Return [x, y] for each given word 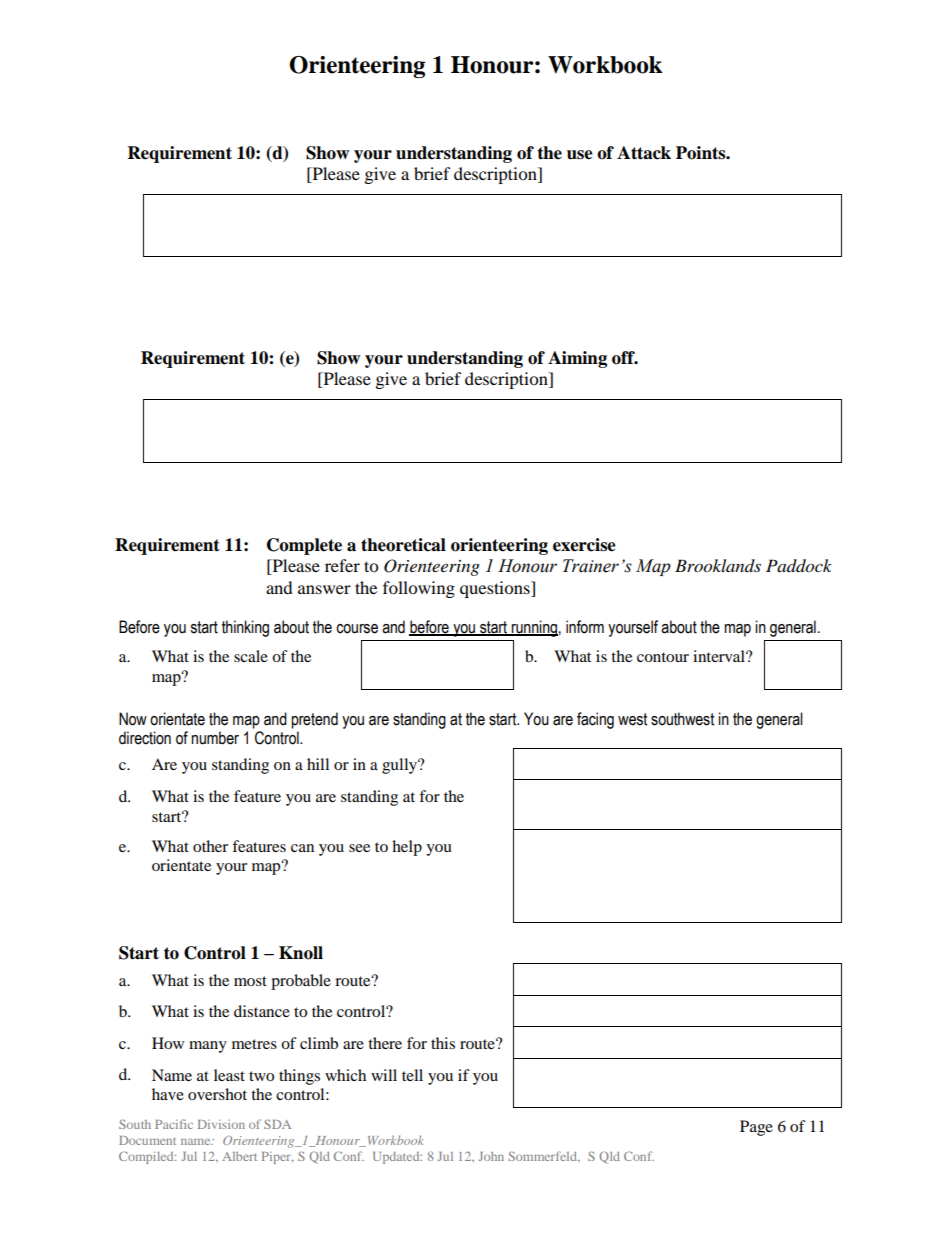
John [491, 1156]
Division [221, 1124]
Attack [644, 153]
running [533, 628]
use [580, 155]
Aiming [577, 359]
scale [251, 656]
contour [663, 657]
